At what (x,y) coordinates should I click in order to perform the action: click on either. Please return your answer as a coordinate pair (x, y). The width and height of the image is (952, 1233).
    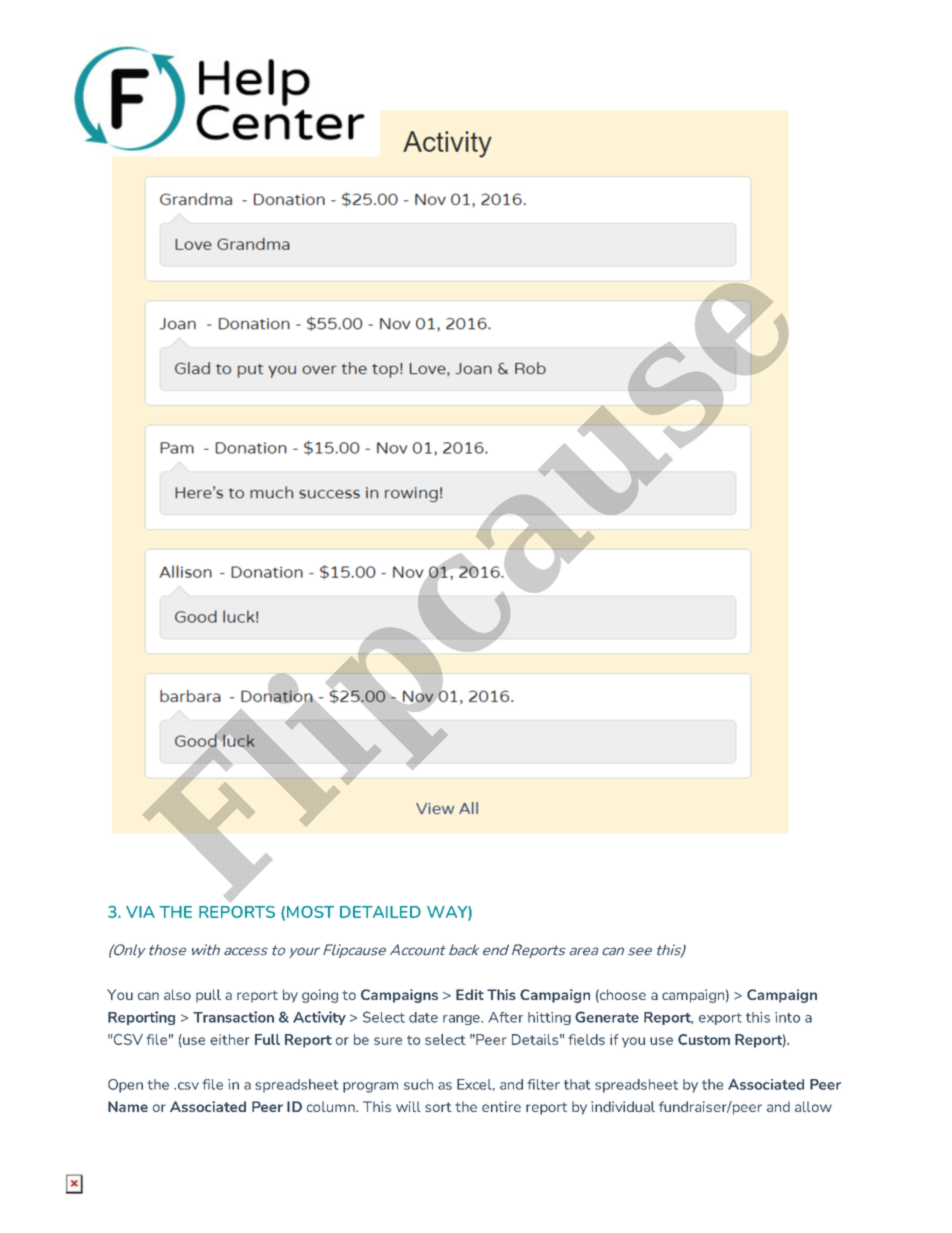
    Looking at the image, I should click on (230, 1039).
